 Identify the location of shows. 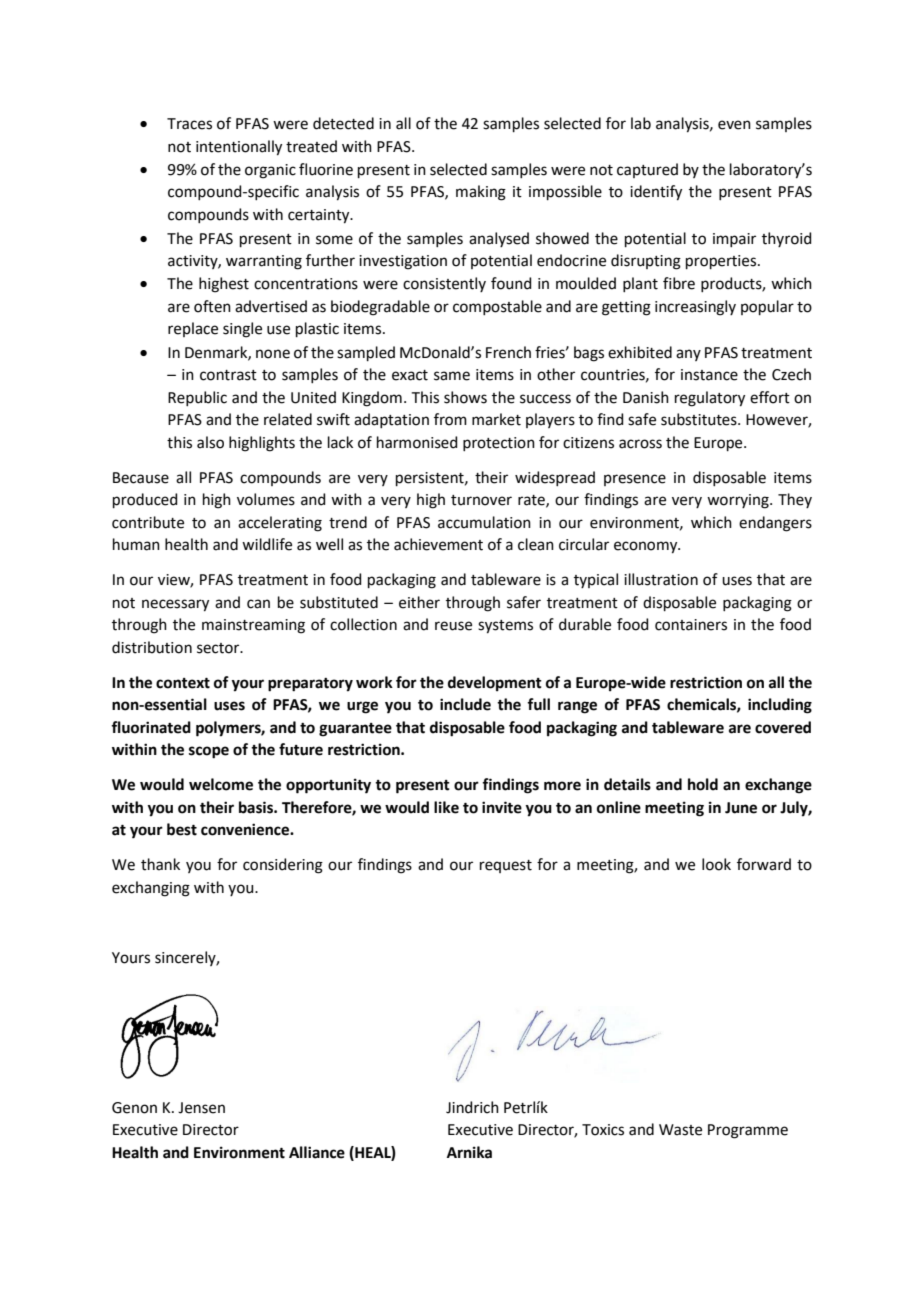
(465, 397).
